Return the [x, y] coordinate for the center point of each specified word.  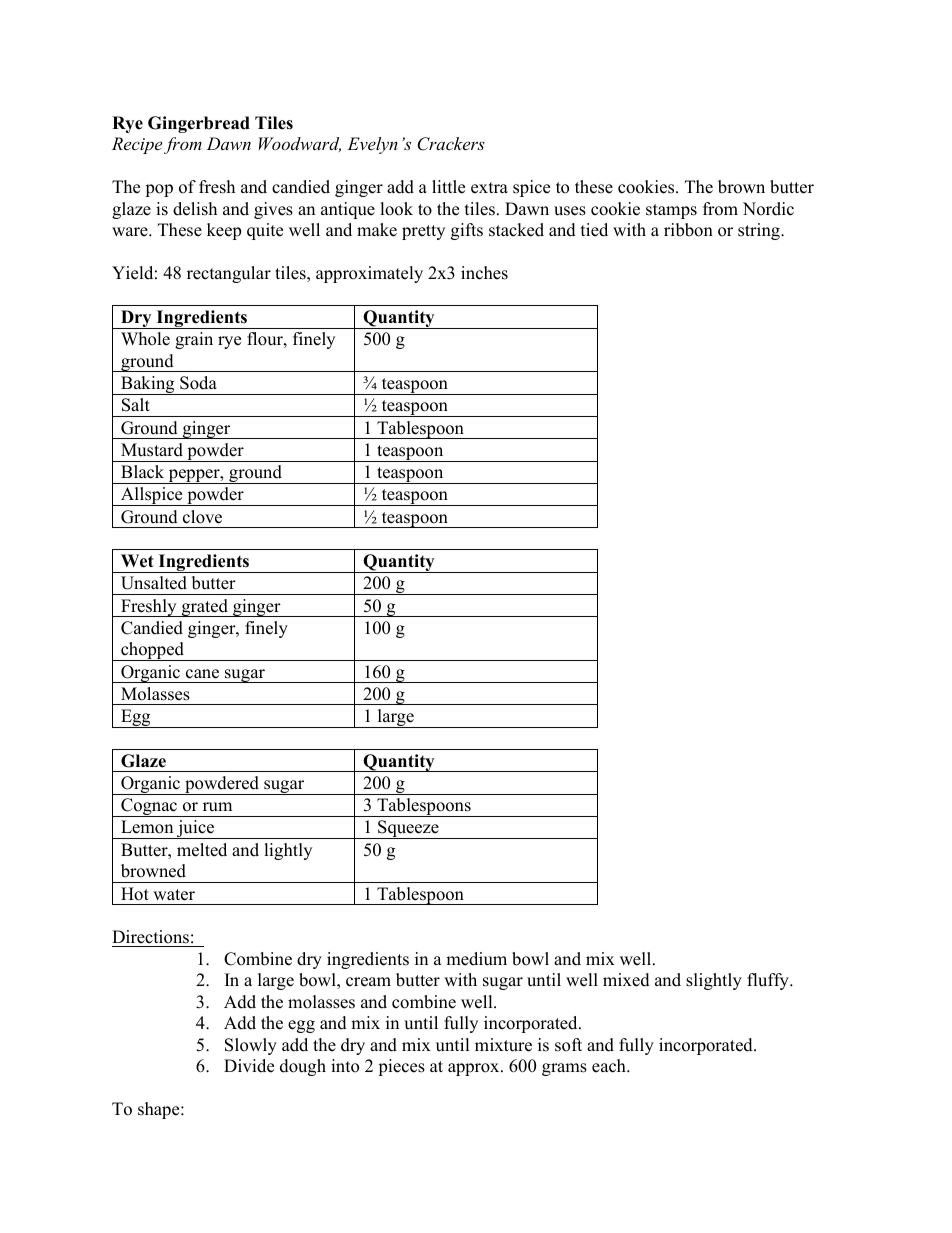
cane [202, 674]
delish [195, 209]
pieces [401, 1067]
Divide [249, 1066]
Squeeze [408, 829]
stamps [671, 211]
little [448, 187]
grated [204, 608]
